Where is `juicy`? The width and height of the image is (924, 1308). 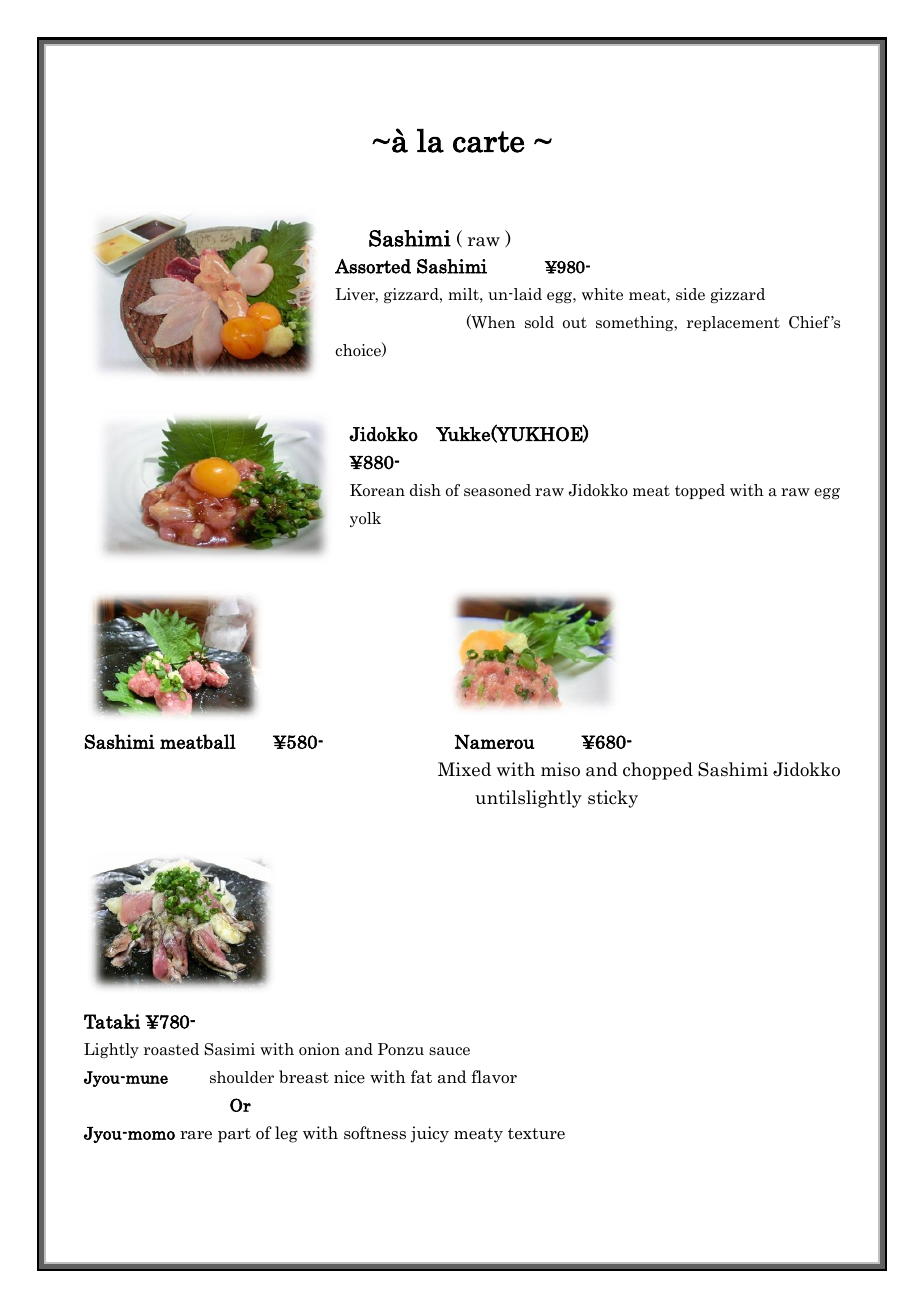
juicy is located at coordinates (429, 1134).
